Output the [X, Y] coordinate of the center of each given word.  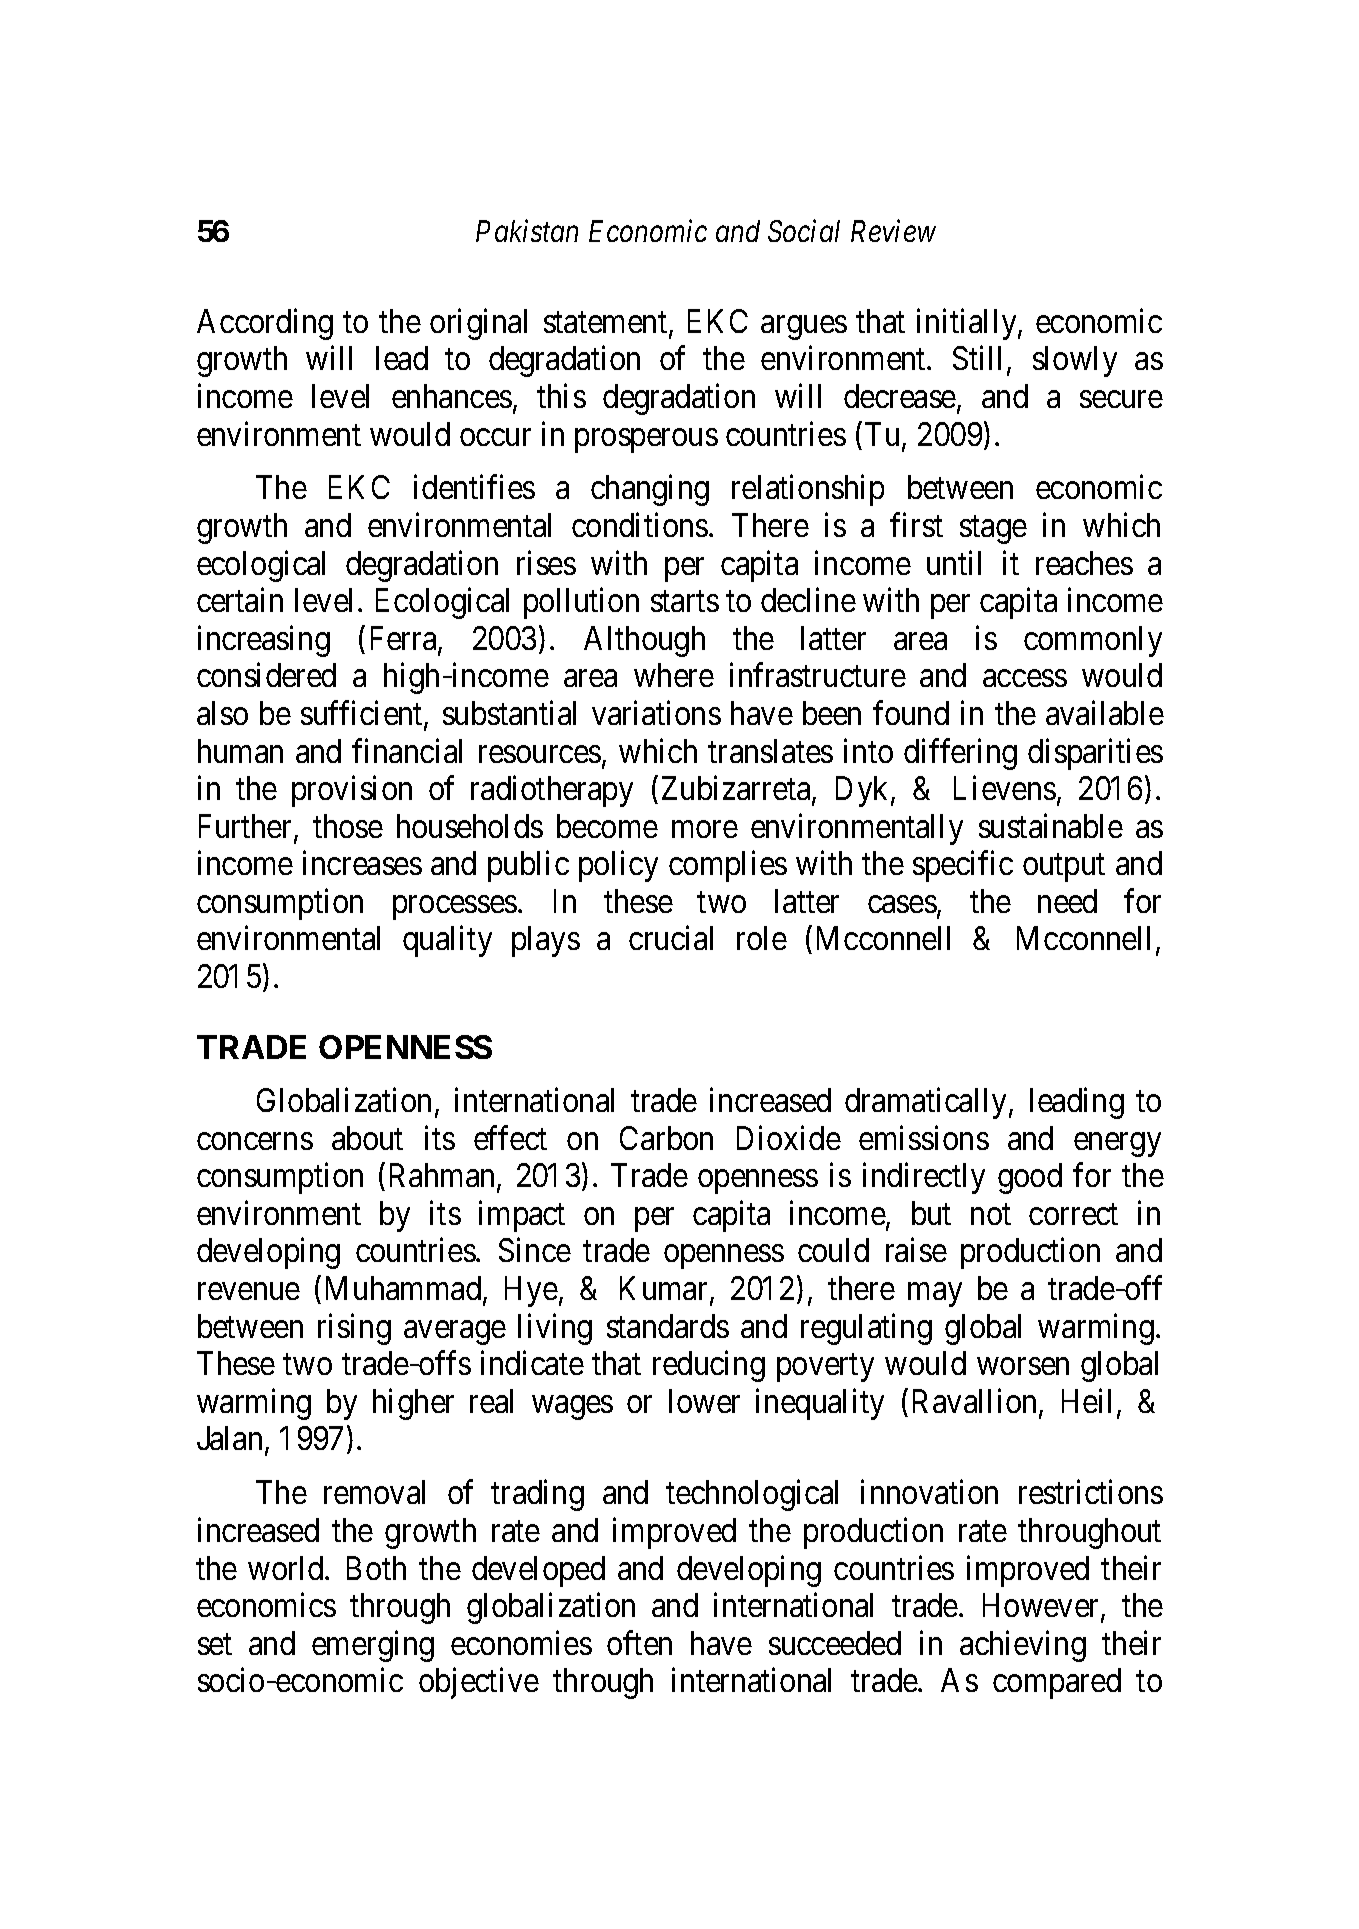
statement [607, 324]
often [639, 1642]
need [1067, 901]
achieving [1023, 1646]
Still [980, 360]
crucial [671, 938]
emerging [373, 1646]
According [265, 324]
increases [362, 863]
